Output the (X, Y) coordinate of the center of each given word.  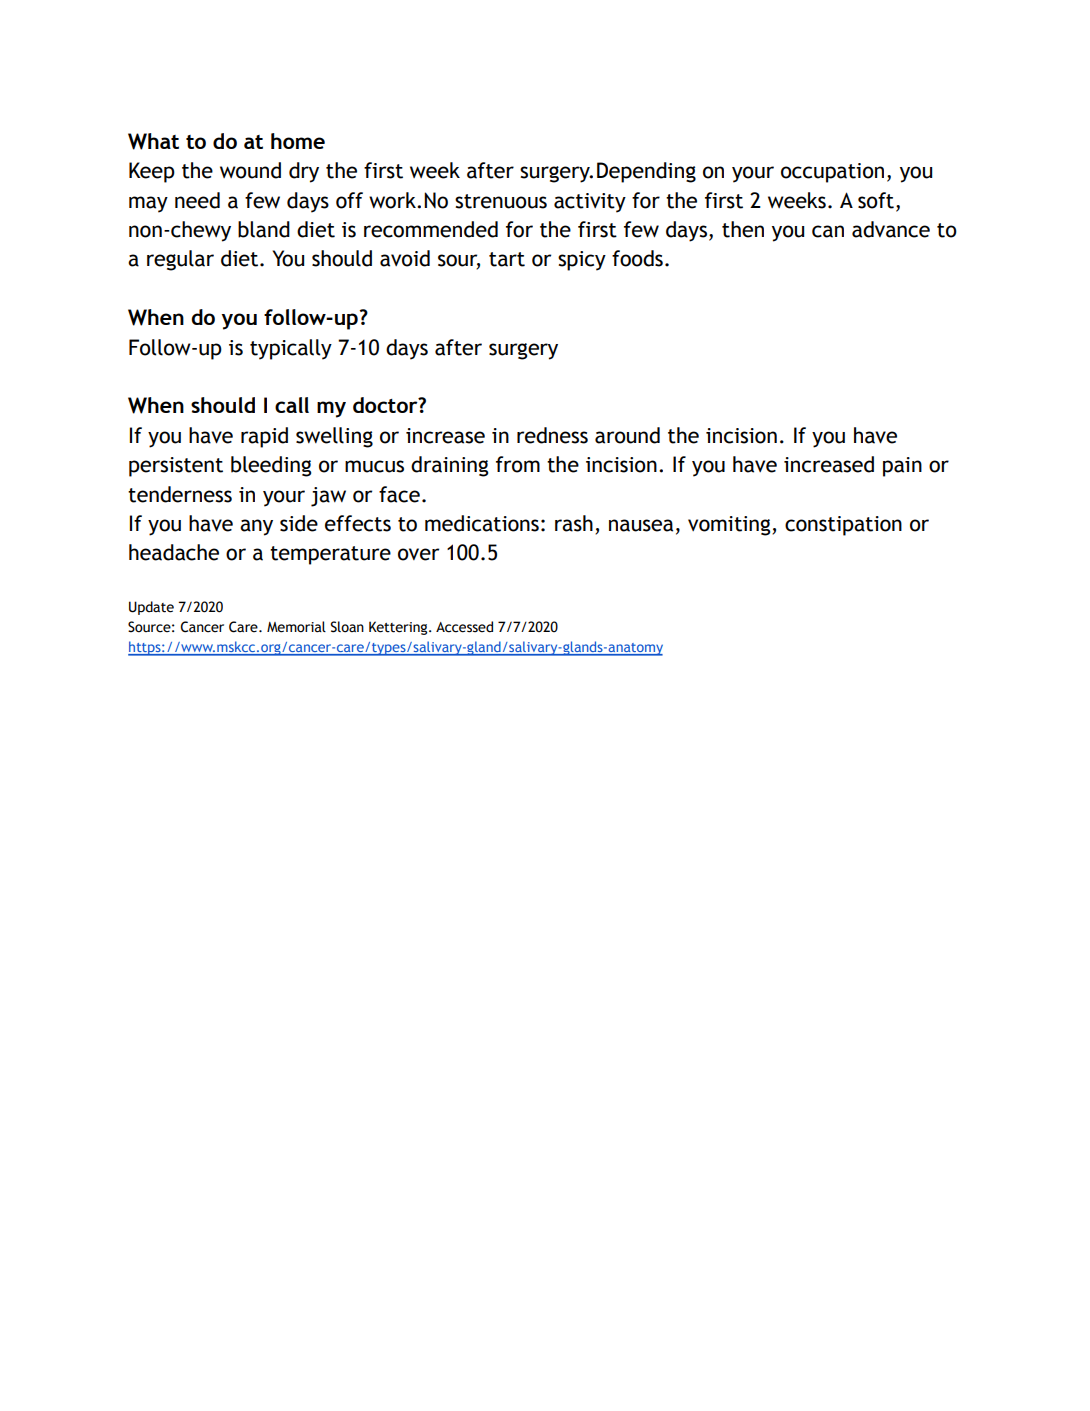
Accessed (464, 627)
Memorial (296, 627)
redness (552, 435)
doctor (386, 405)
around (627, 435)
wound (250, 170)
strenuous (501, 201)
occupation (832, 173)
